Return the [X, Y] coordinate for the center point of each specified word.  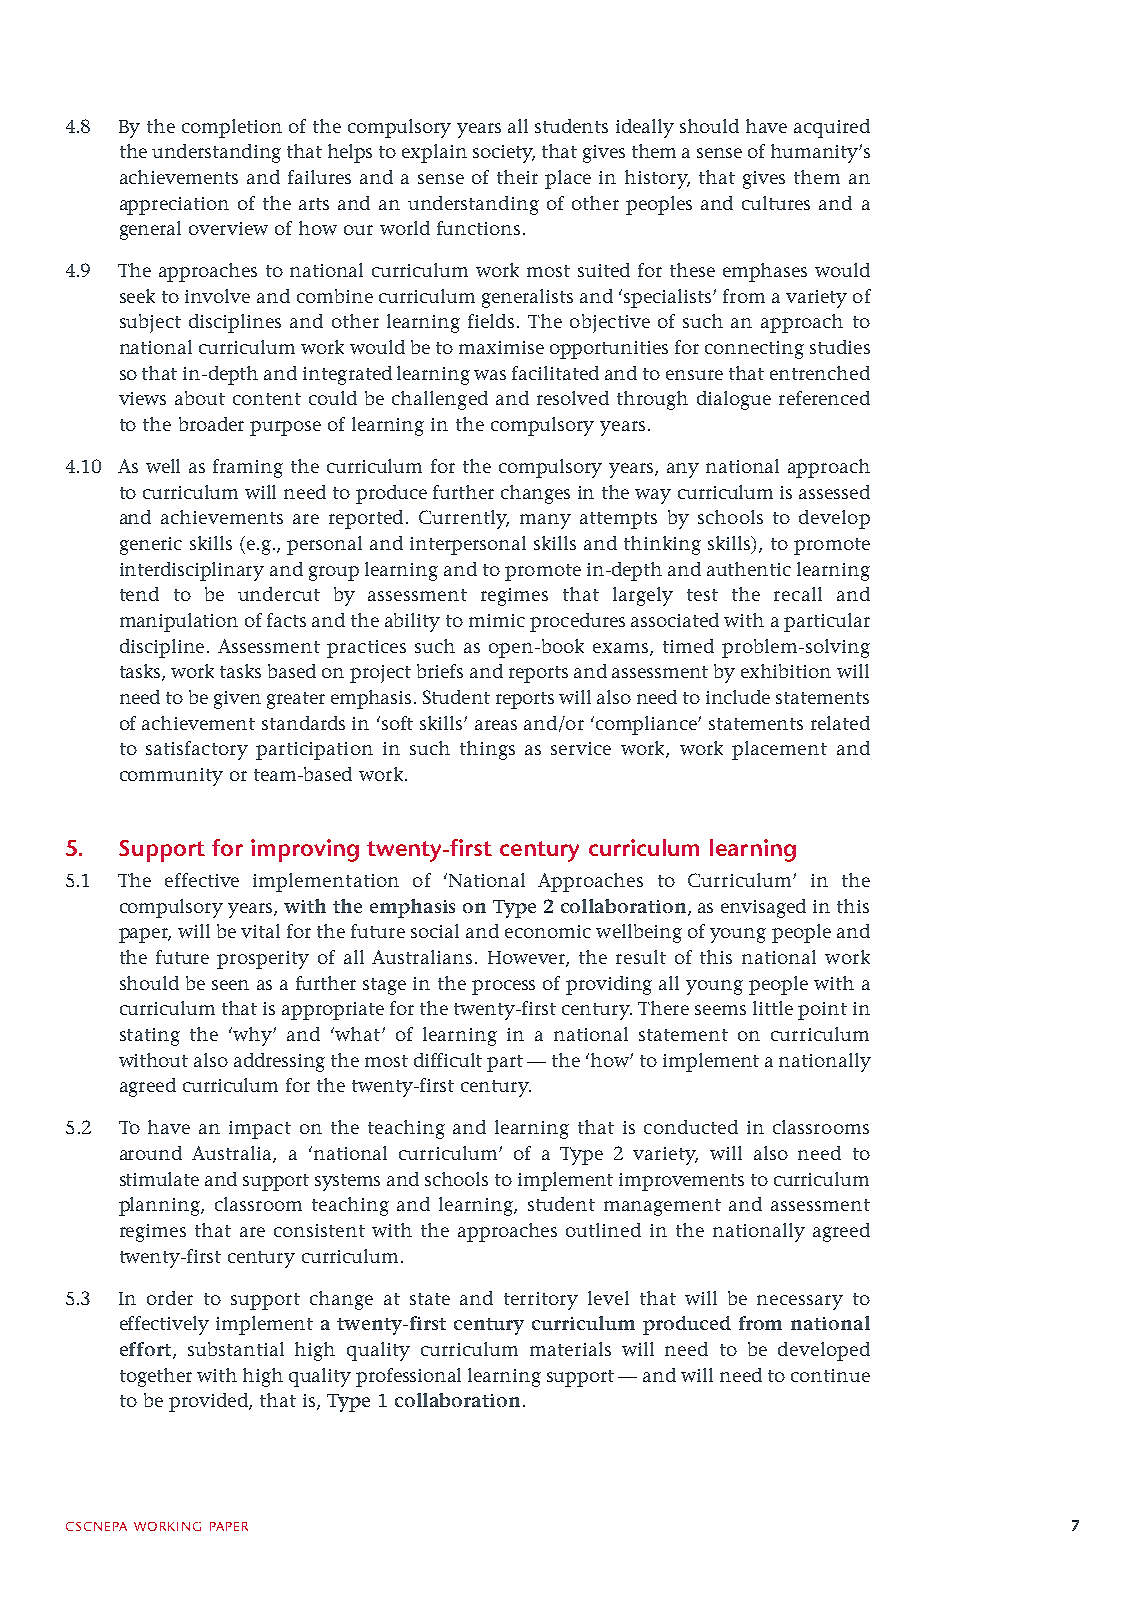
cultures [776, 203]
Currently [464, 519]
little [773, 1008]
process [503, 987]
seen [230, 985]
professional [408, 1377]
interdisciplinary [192, 571]
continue [830, 1375]
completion [232, 128]
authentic [749, 569]
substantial [236, 1349]
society [504, 154]
